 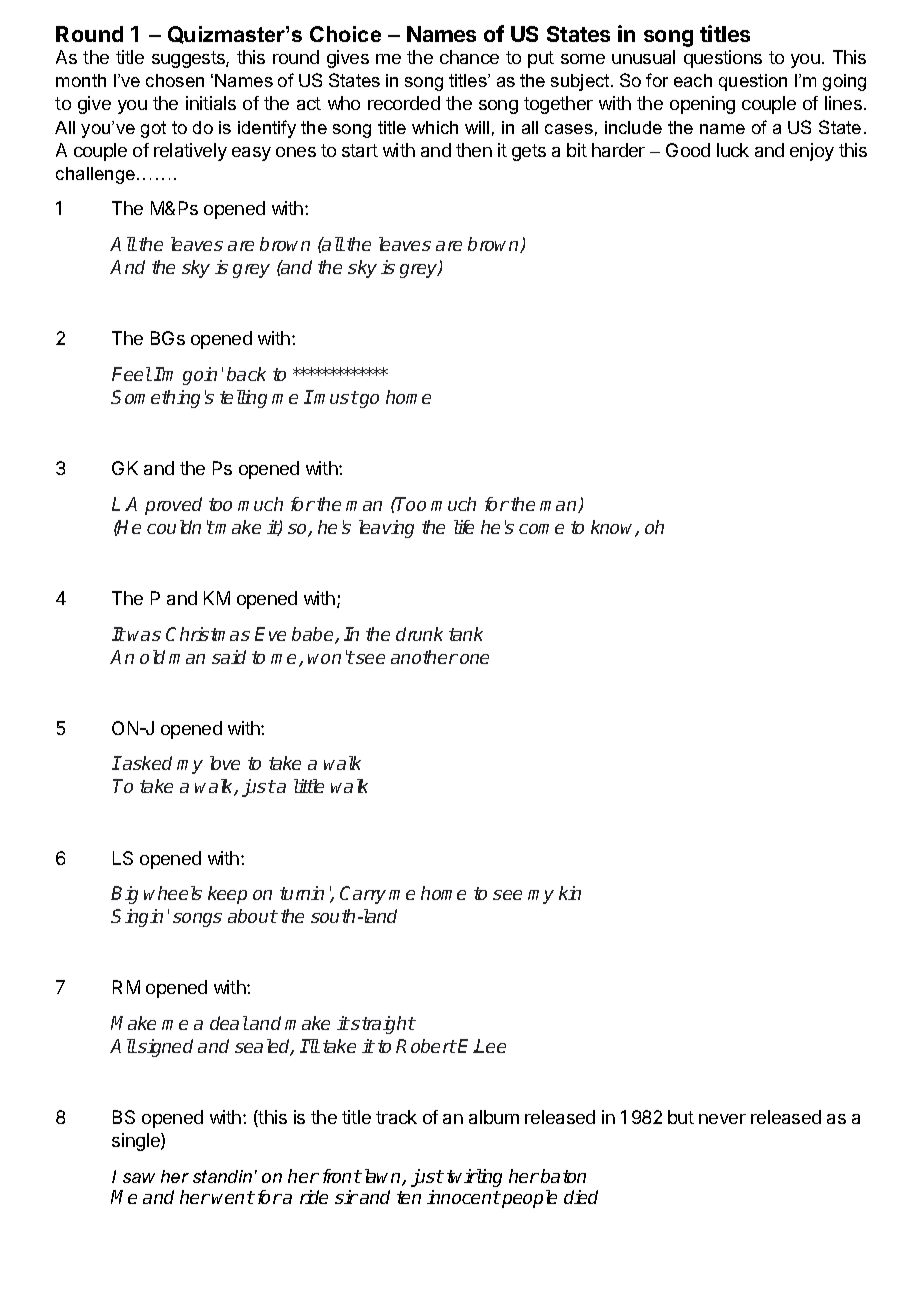 What do you see at coordinates (139, 1178) in the screenshot?
I see `saw` at bounding box center [139, 1178].
